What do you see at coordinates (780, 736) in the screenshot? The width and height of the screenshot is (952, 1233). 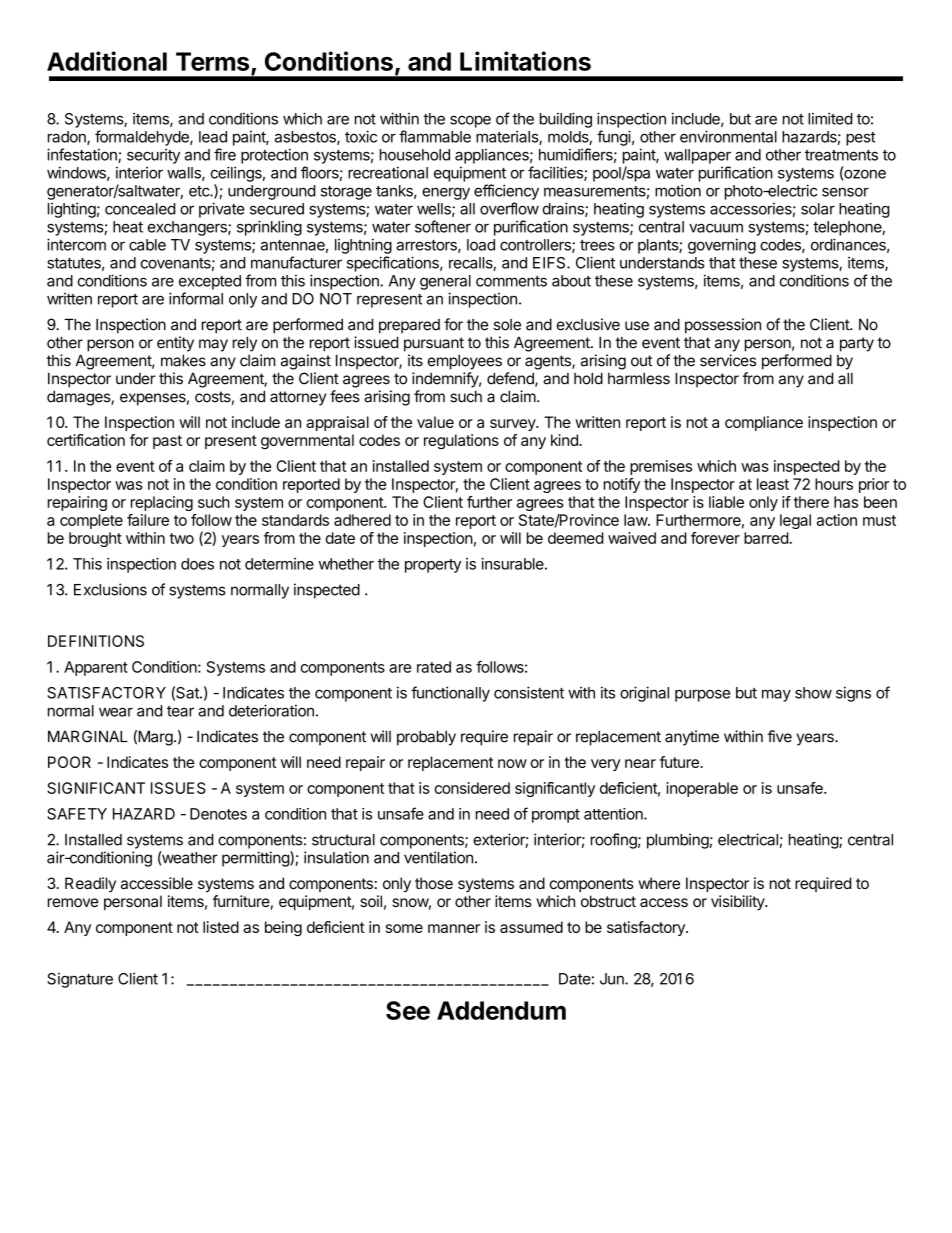 I see `five` at bounding box center [780, 736].
